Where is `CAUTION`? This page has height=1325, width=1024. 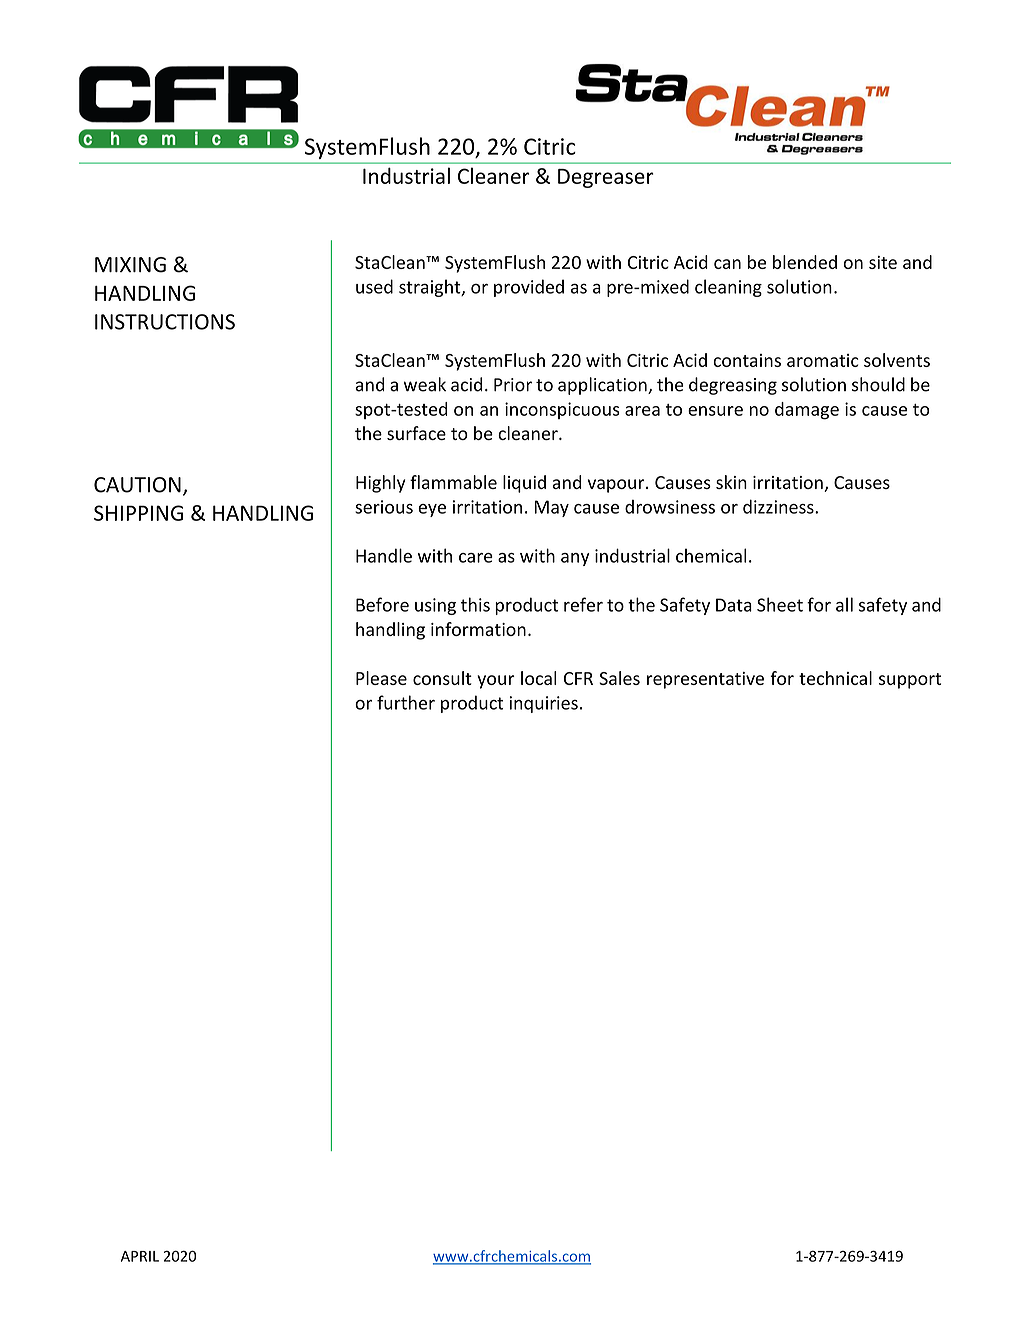 CAUTION is located at coordinates (137, 485).
